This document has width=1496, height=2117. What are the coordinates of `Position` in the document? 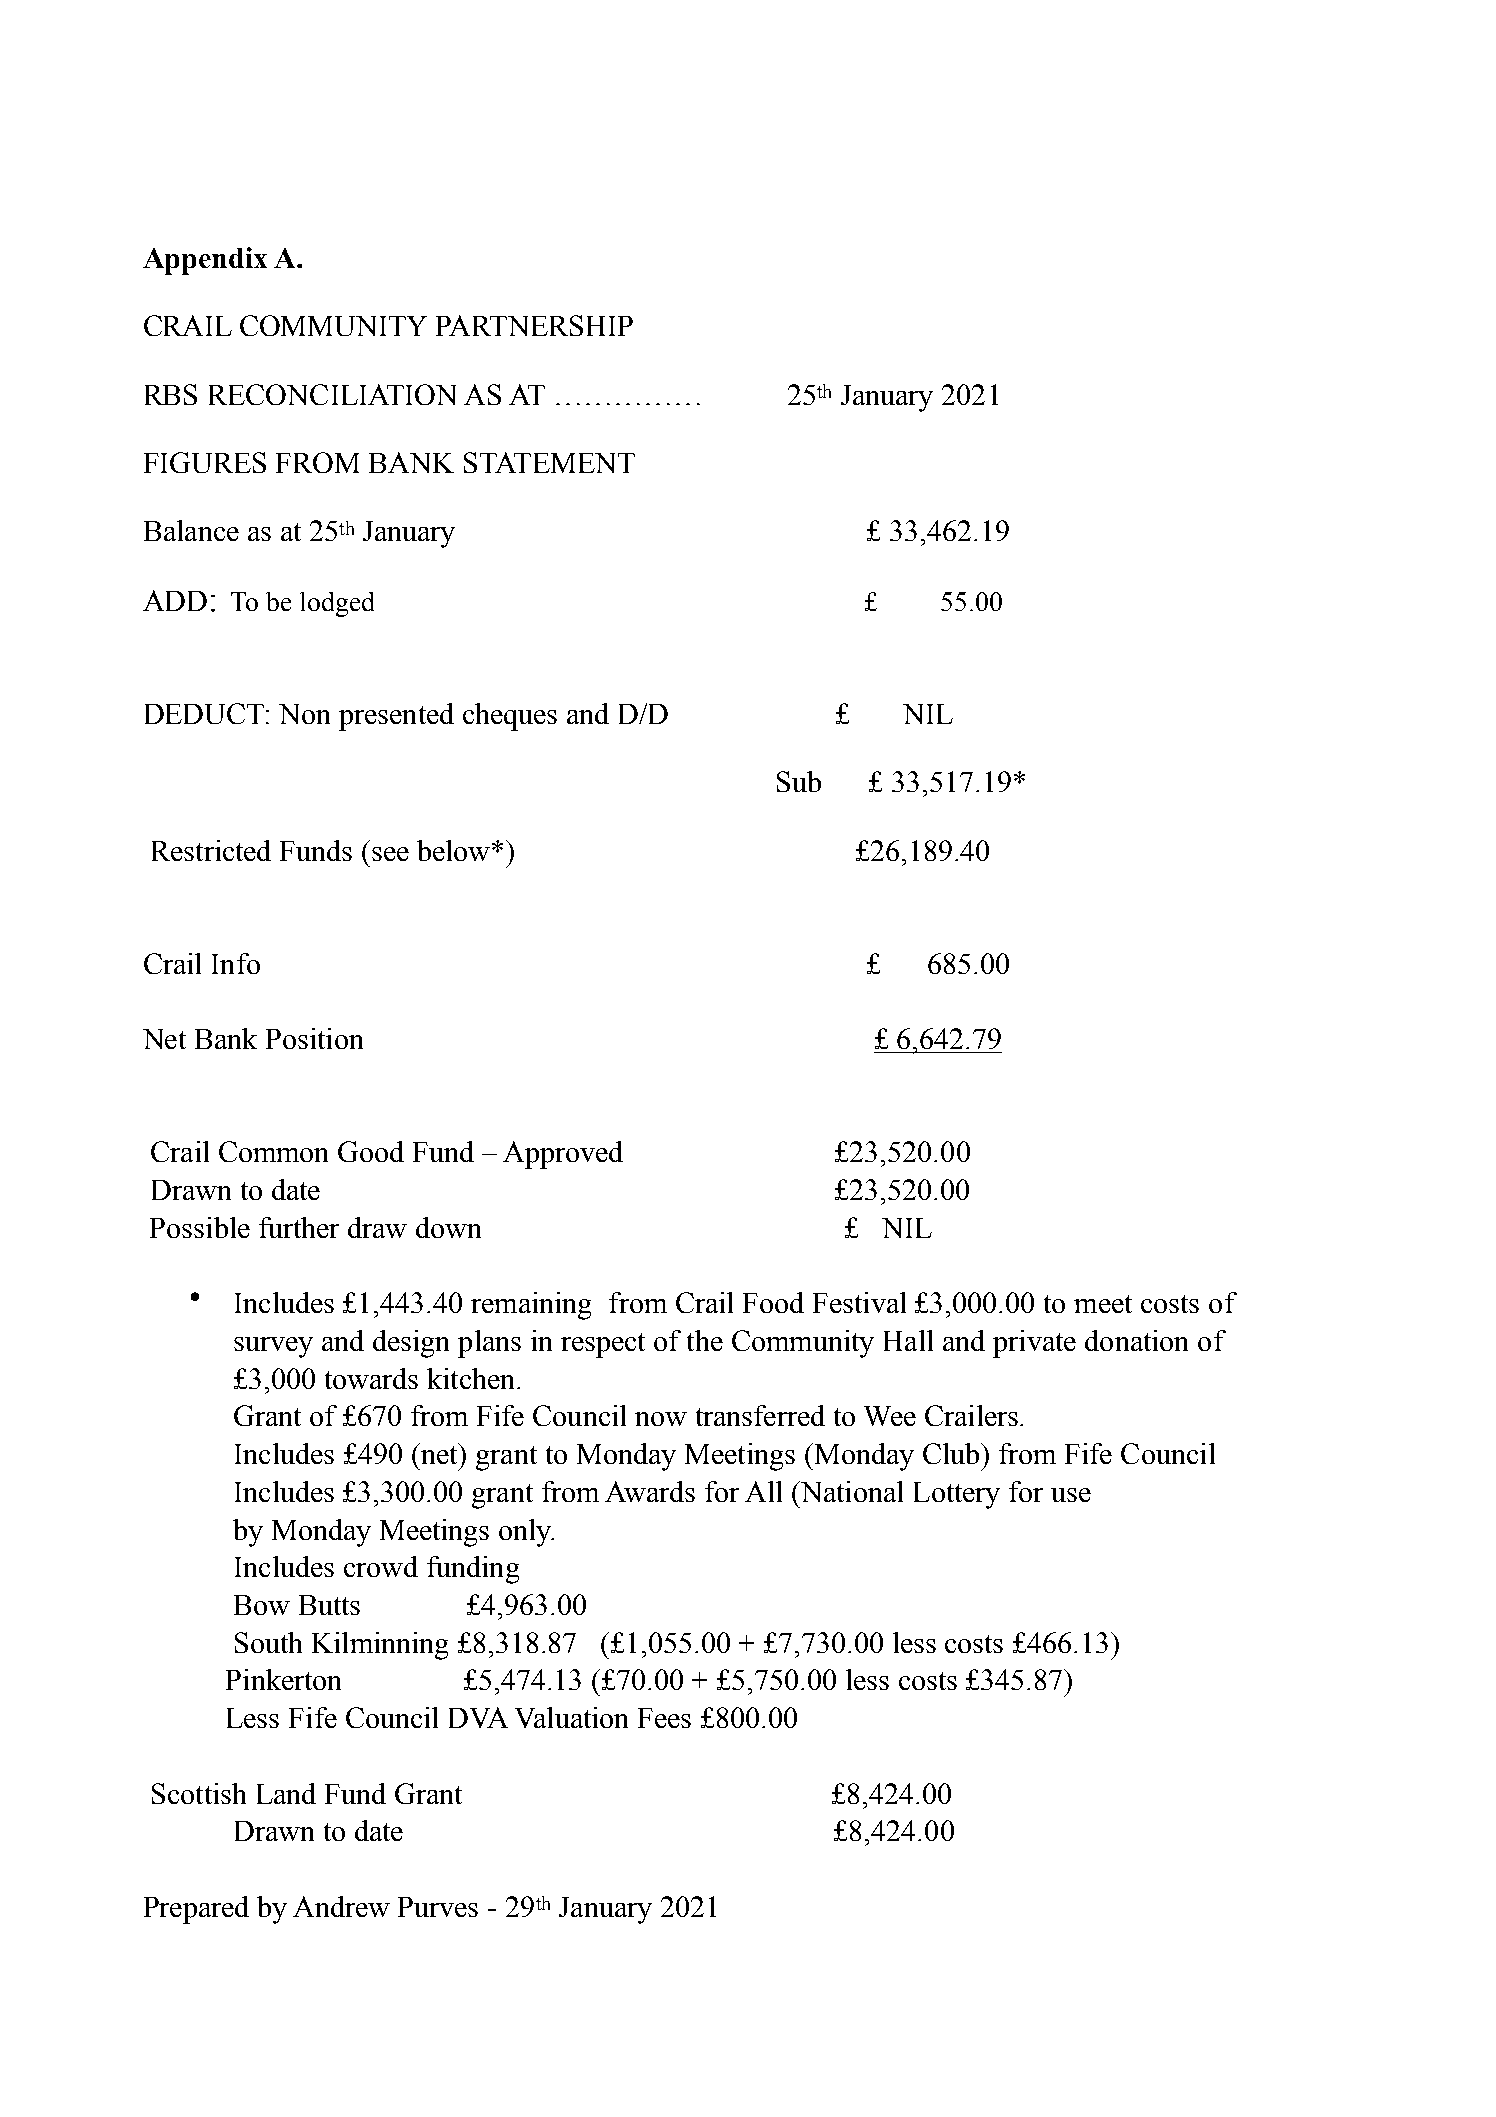 It's located at (314, 1038).
